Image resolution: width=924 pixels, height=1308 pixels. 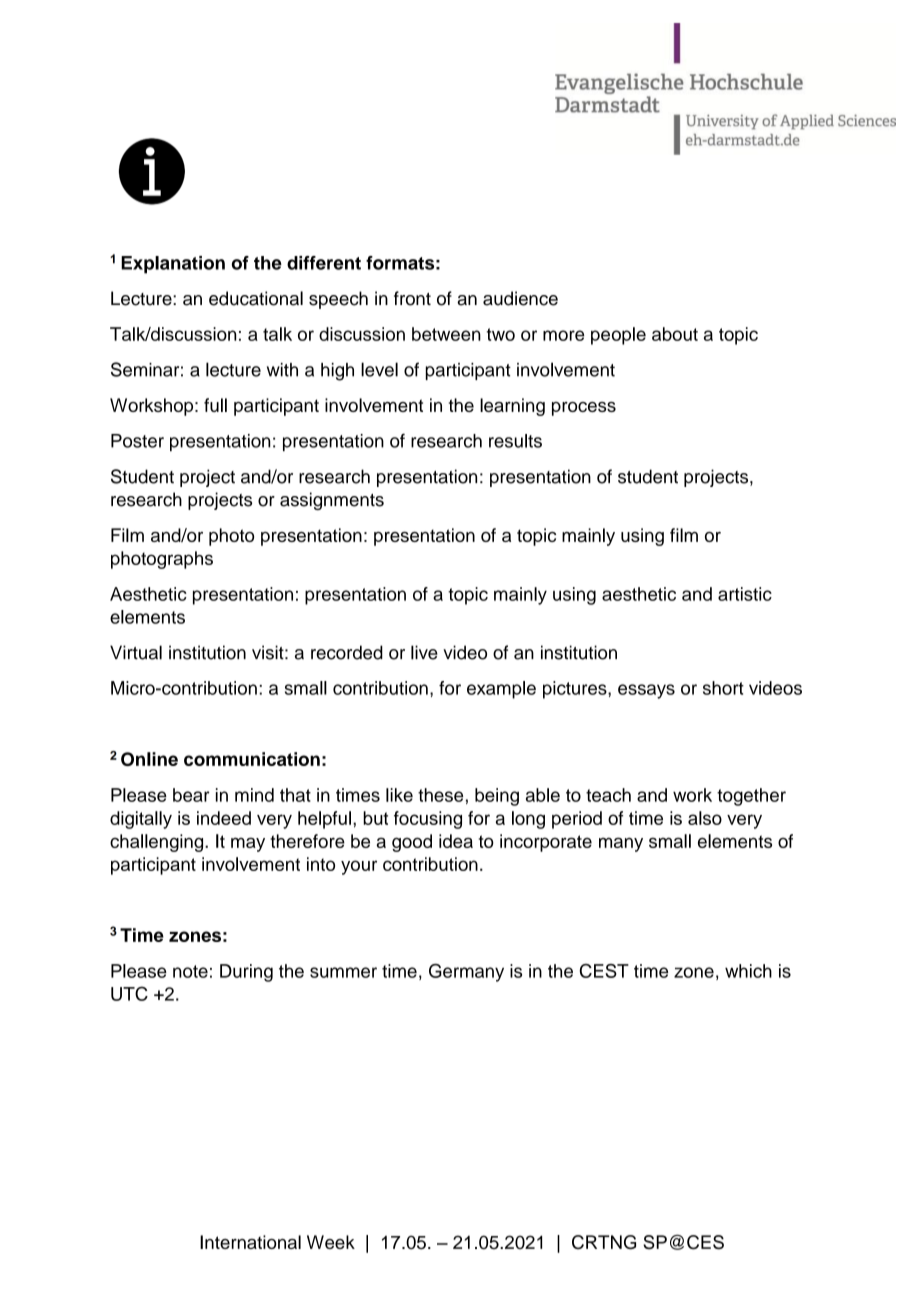 I want to click on front, so click(x=412, y=298).
